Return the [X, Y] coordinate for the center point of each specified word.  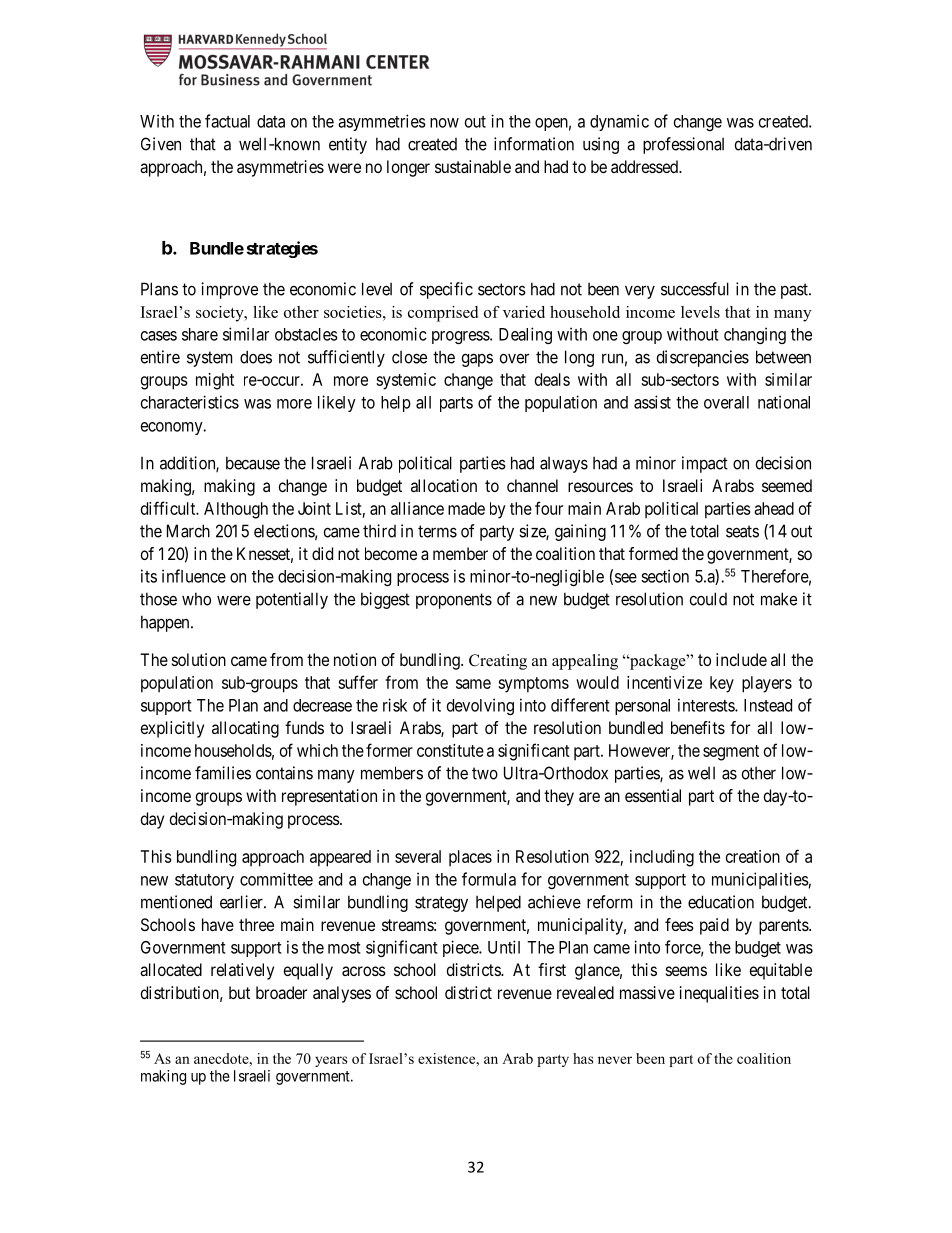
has [583, 1058]
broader [281, 992]
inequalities [719, 994]
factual [227, 121]
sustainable [473, 166]
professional [683, 145]
